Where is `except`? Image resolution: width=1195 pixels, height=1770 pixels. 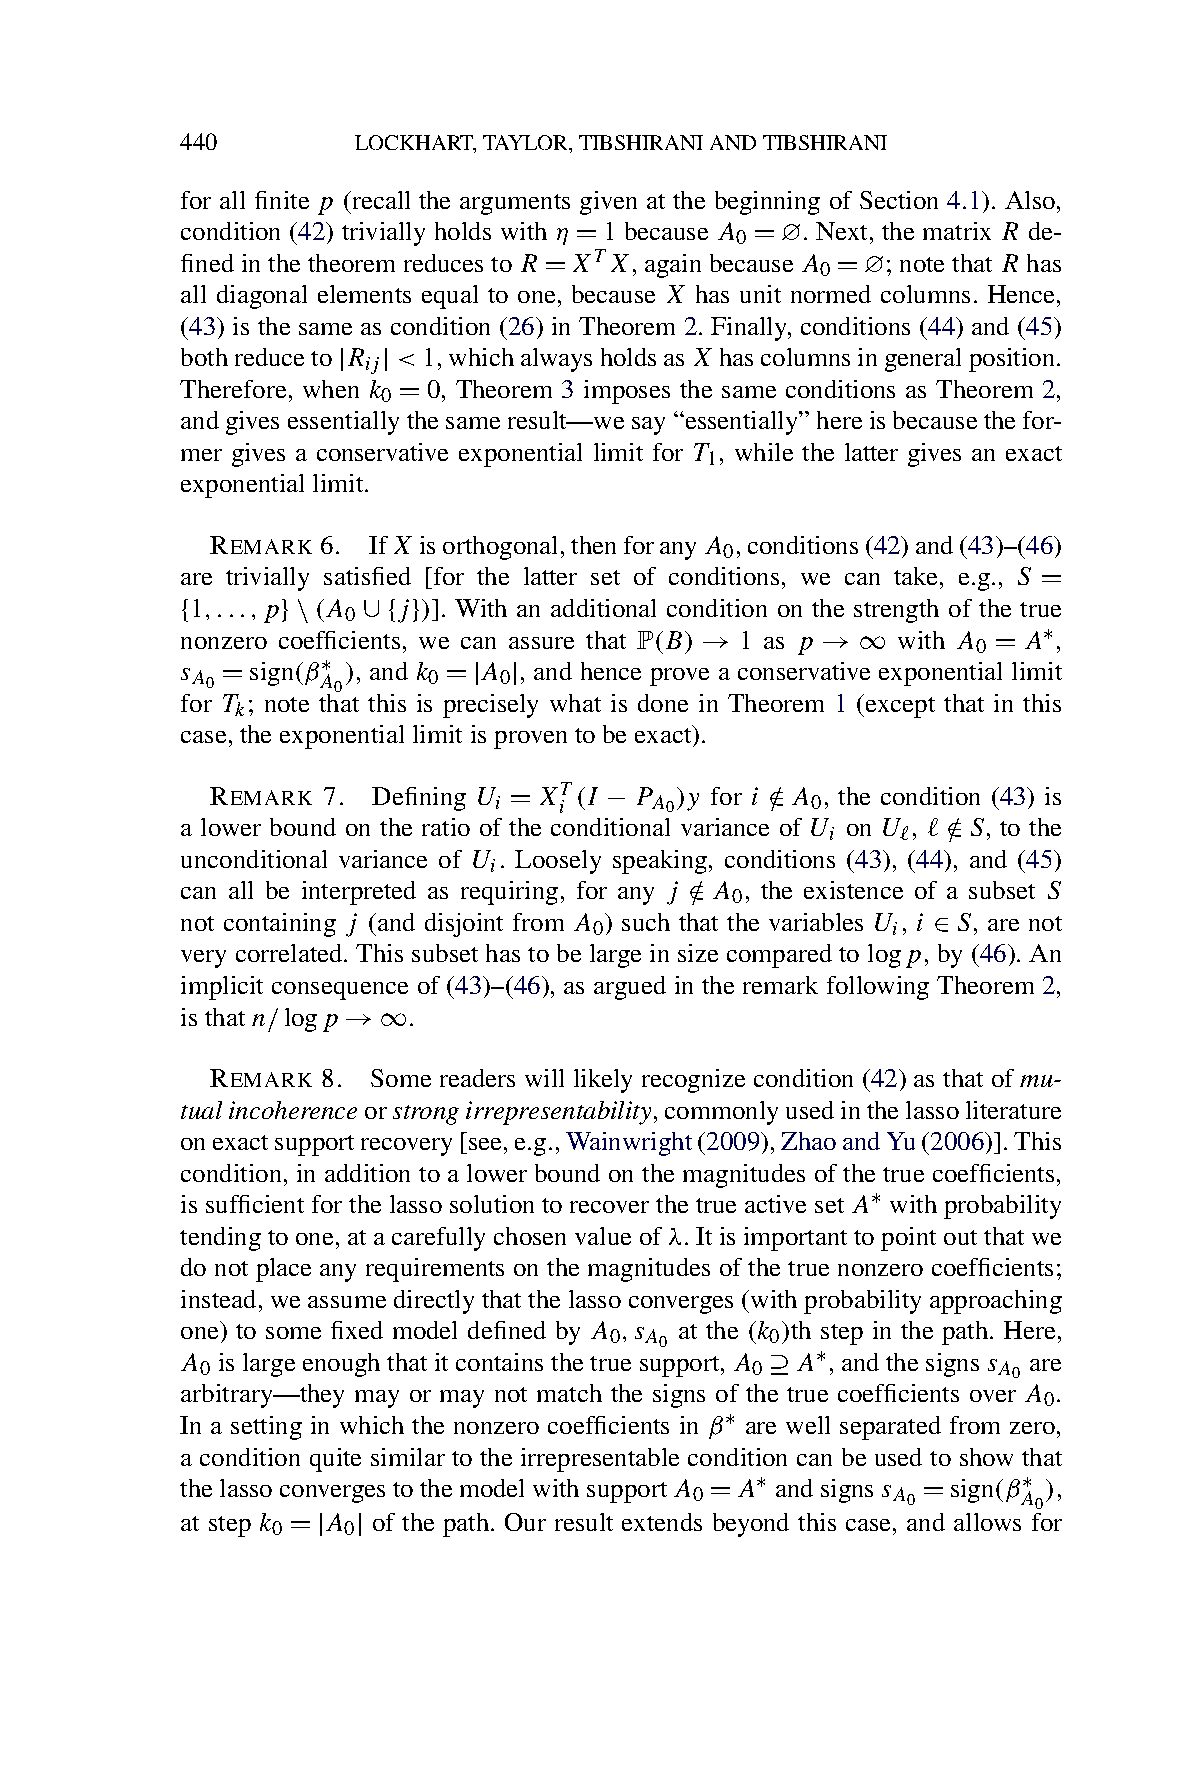 except is located at coordinates (900, 707).
